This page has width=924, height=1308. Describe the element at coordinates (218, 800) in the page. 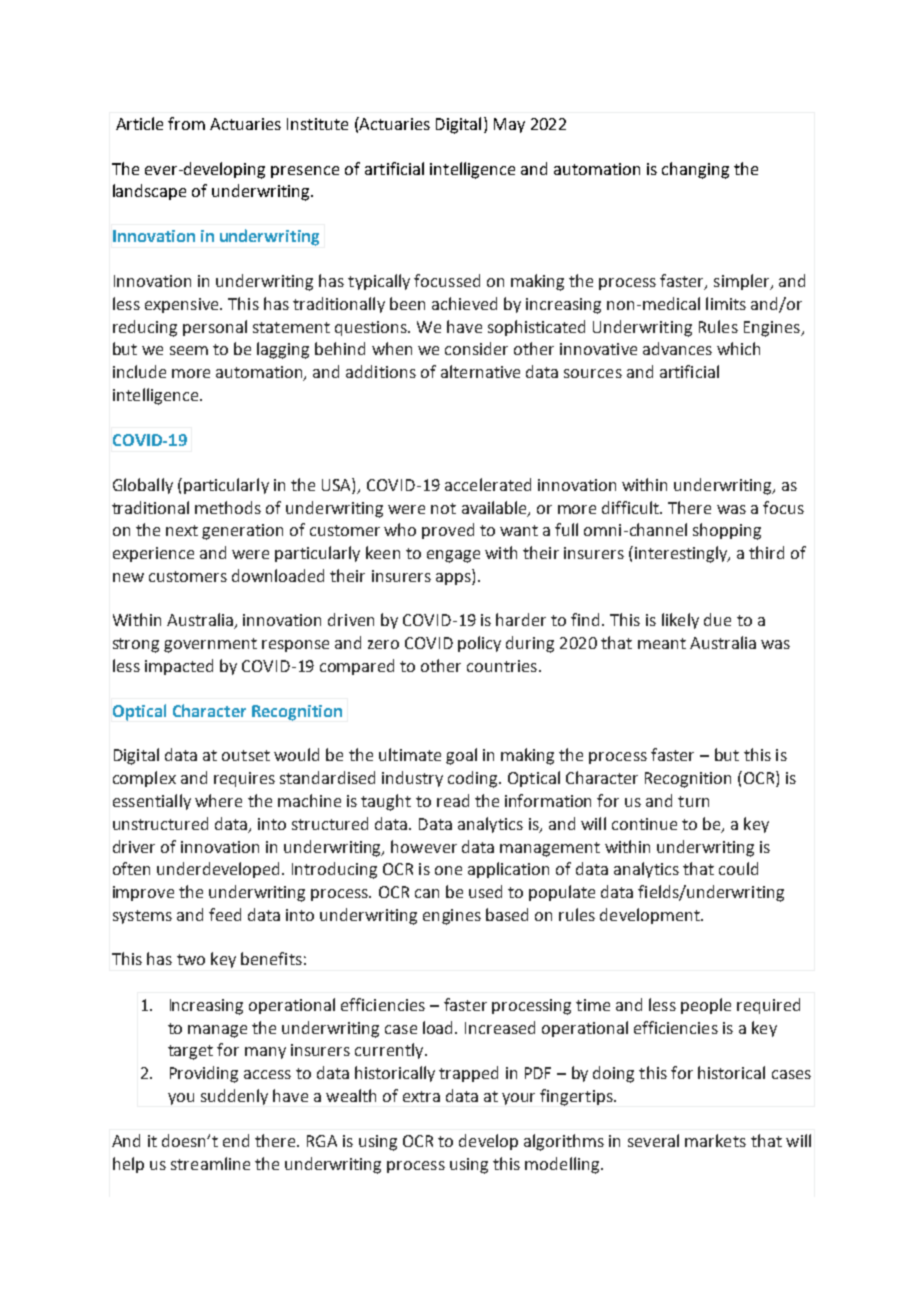

I see `where` at that location.
